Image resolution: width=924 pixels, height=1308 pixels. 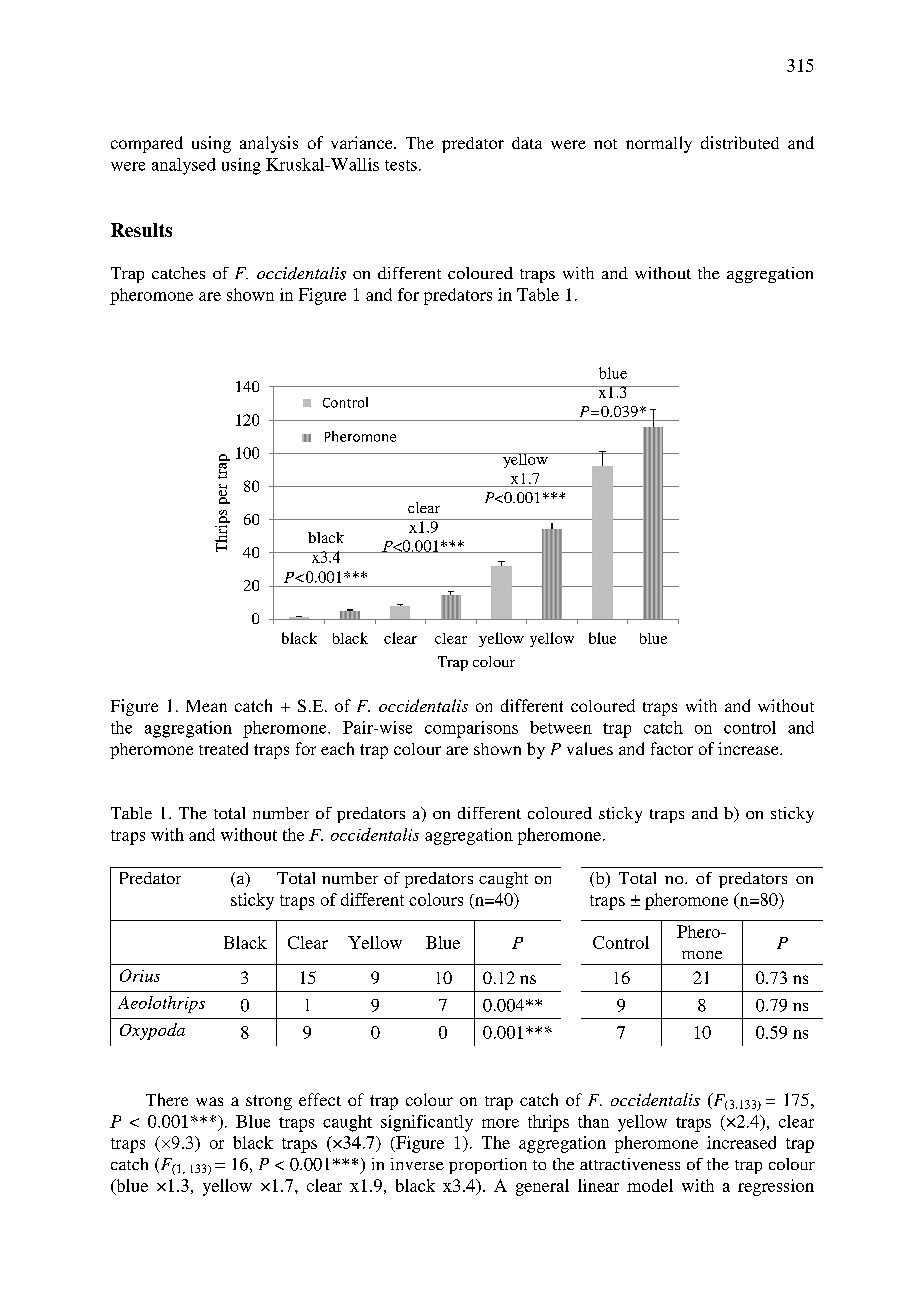 I want to click on factor, so click(x=672, y=748).
